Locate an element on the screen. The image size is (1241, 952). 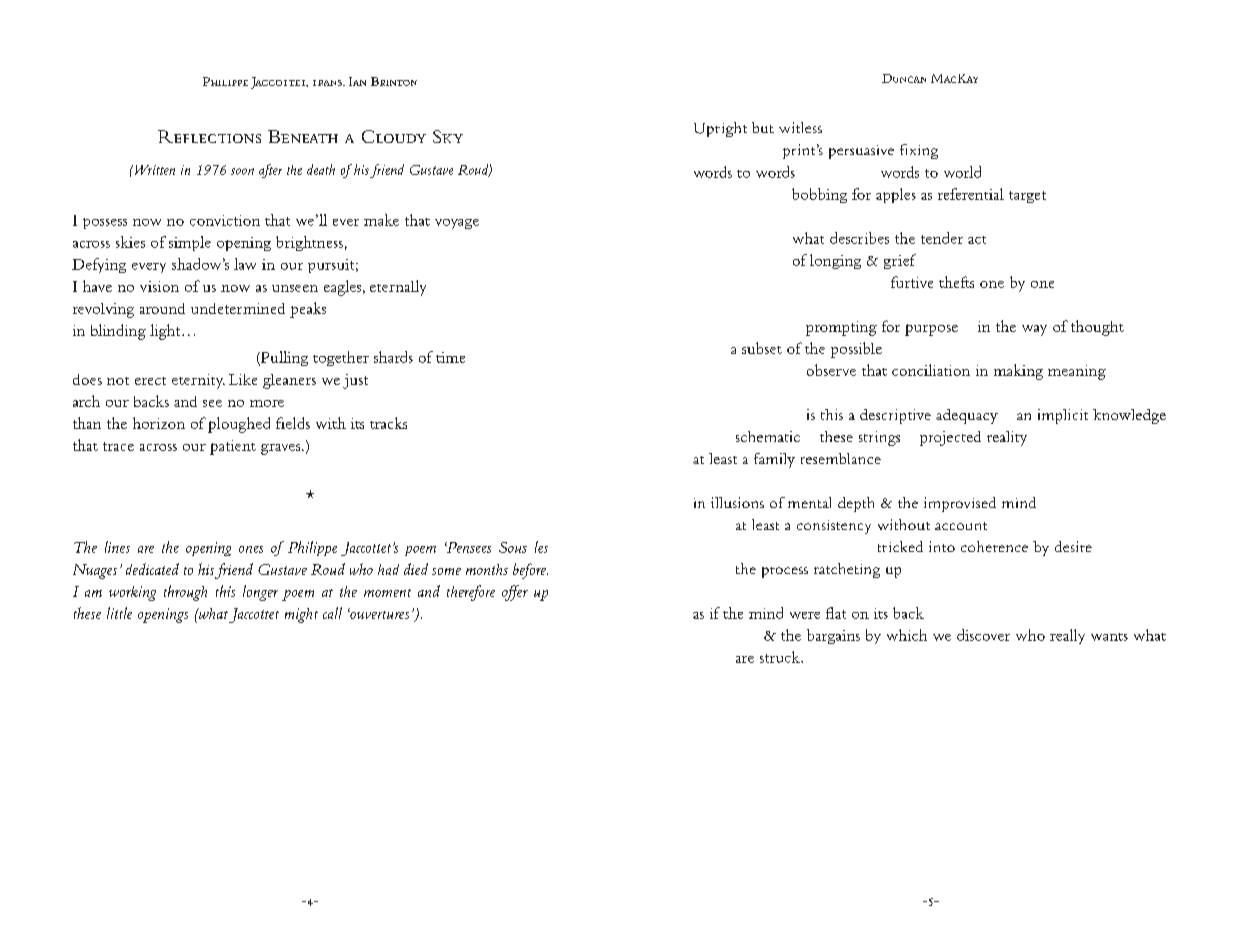
might is located at coordinates (301, 615).
